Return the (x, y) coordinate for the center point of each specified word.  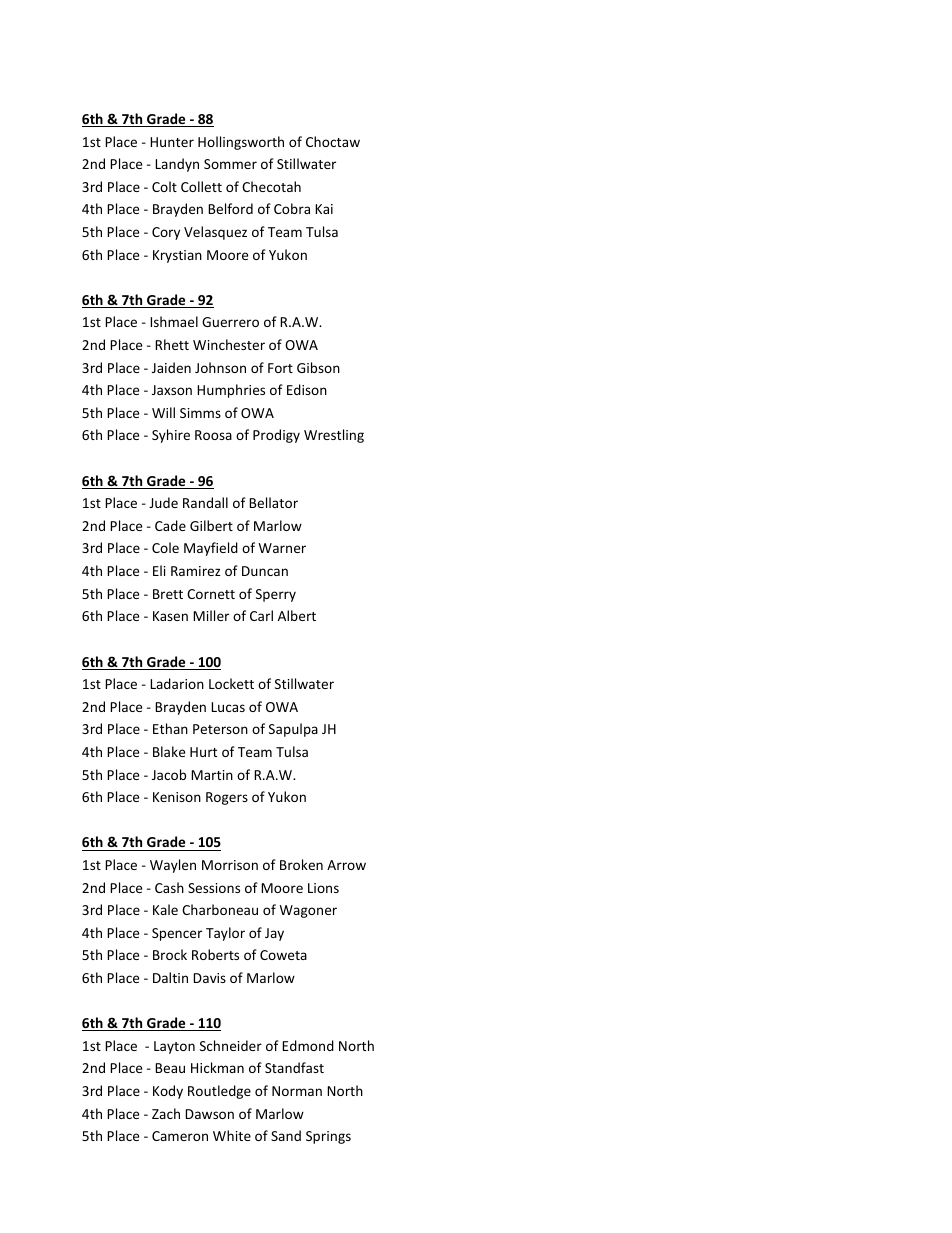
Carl (261, 615)
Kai (324, 209)
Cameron (180, 1136)
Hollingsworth (241, 143)
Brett (168, 594)
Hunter (172, 142)
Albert (297, 615)
